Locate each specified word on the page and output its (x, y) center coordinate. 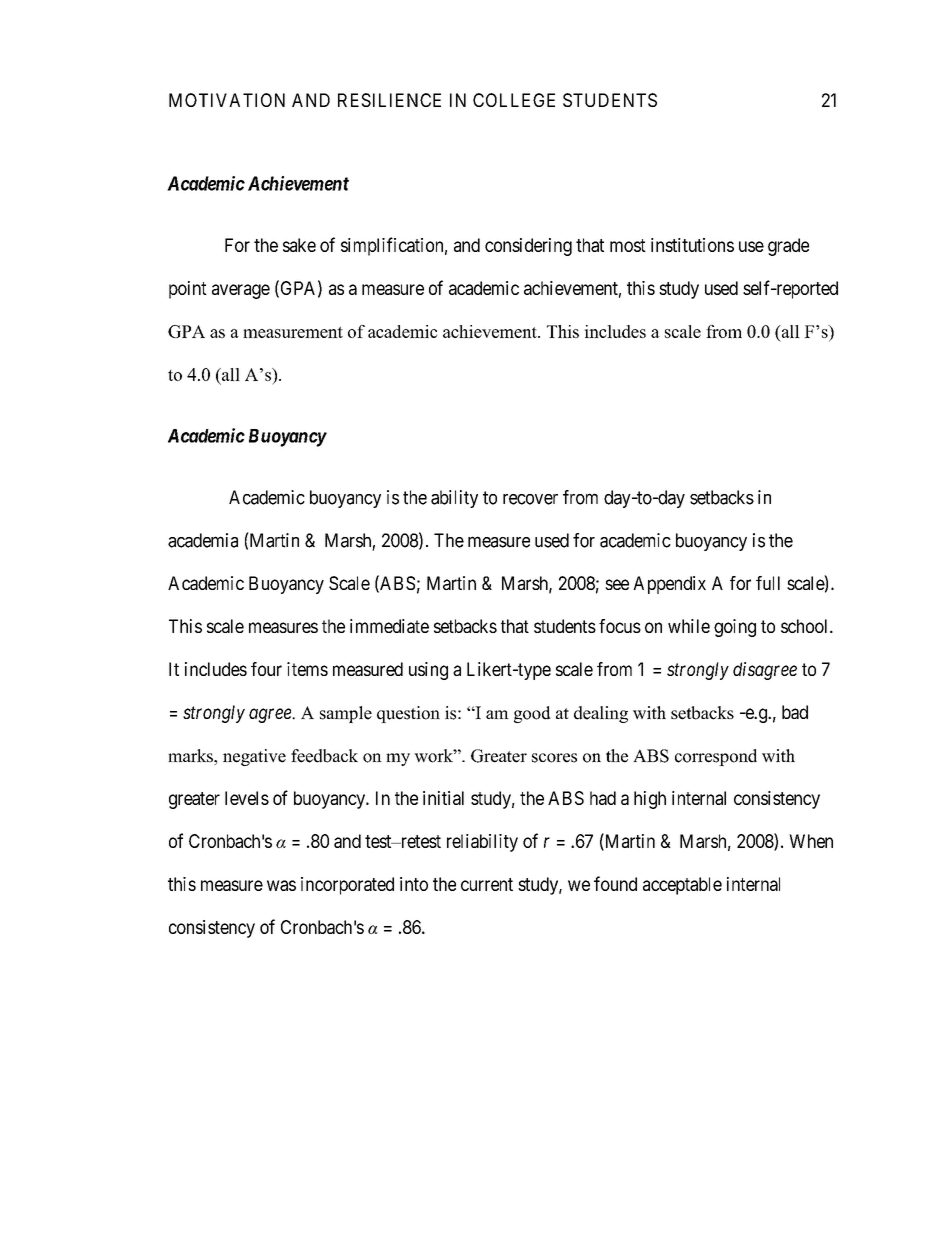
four (266, 669)
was (281, 885)
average (241, 291)
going (735, 628)
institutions (692, 245)
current (487, 884)
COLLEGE (514, 100)
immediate (389, 626)
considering (528, 247)
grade (788, 247)
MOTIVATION (227, 100)
